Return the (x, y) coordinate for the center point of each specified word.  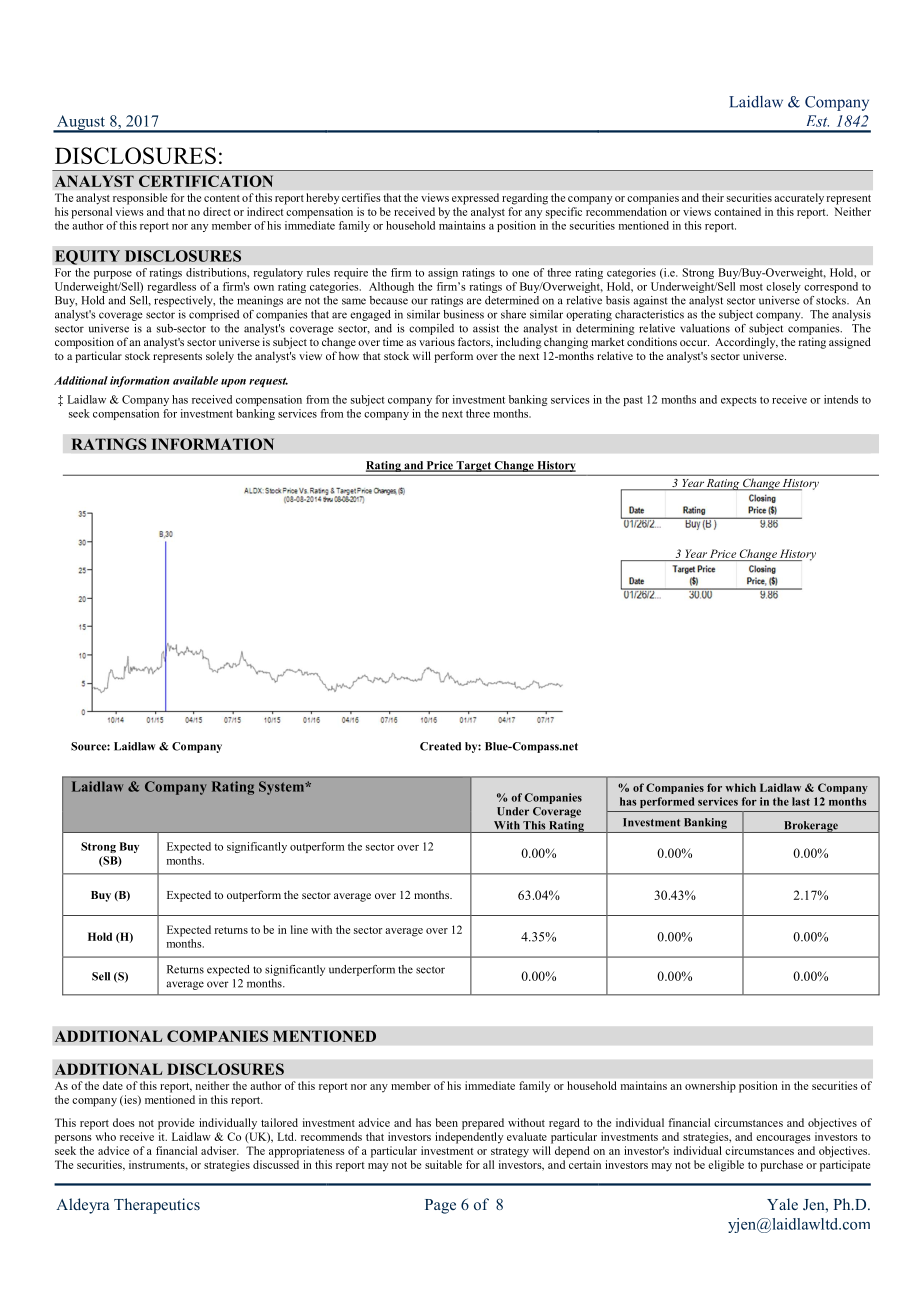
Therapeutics (157, 1206)
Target (473, 466)
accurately (799, 199)
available (195, 380)
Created (440, 746)
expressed (475, 199)
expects (738, 401)
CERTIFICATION (206, 181)
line (299, 929)
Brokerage (811, 827)
